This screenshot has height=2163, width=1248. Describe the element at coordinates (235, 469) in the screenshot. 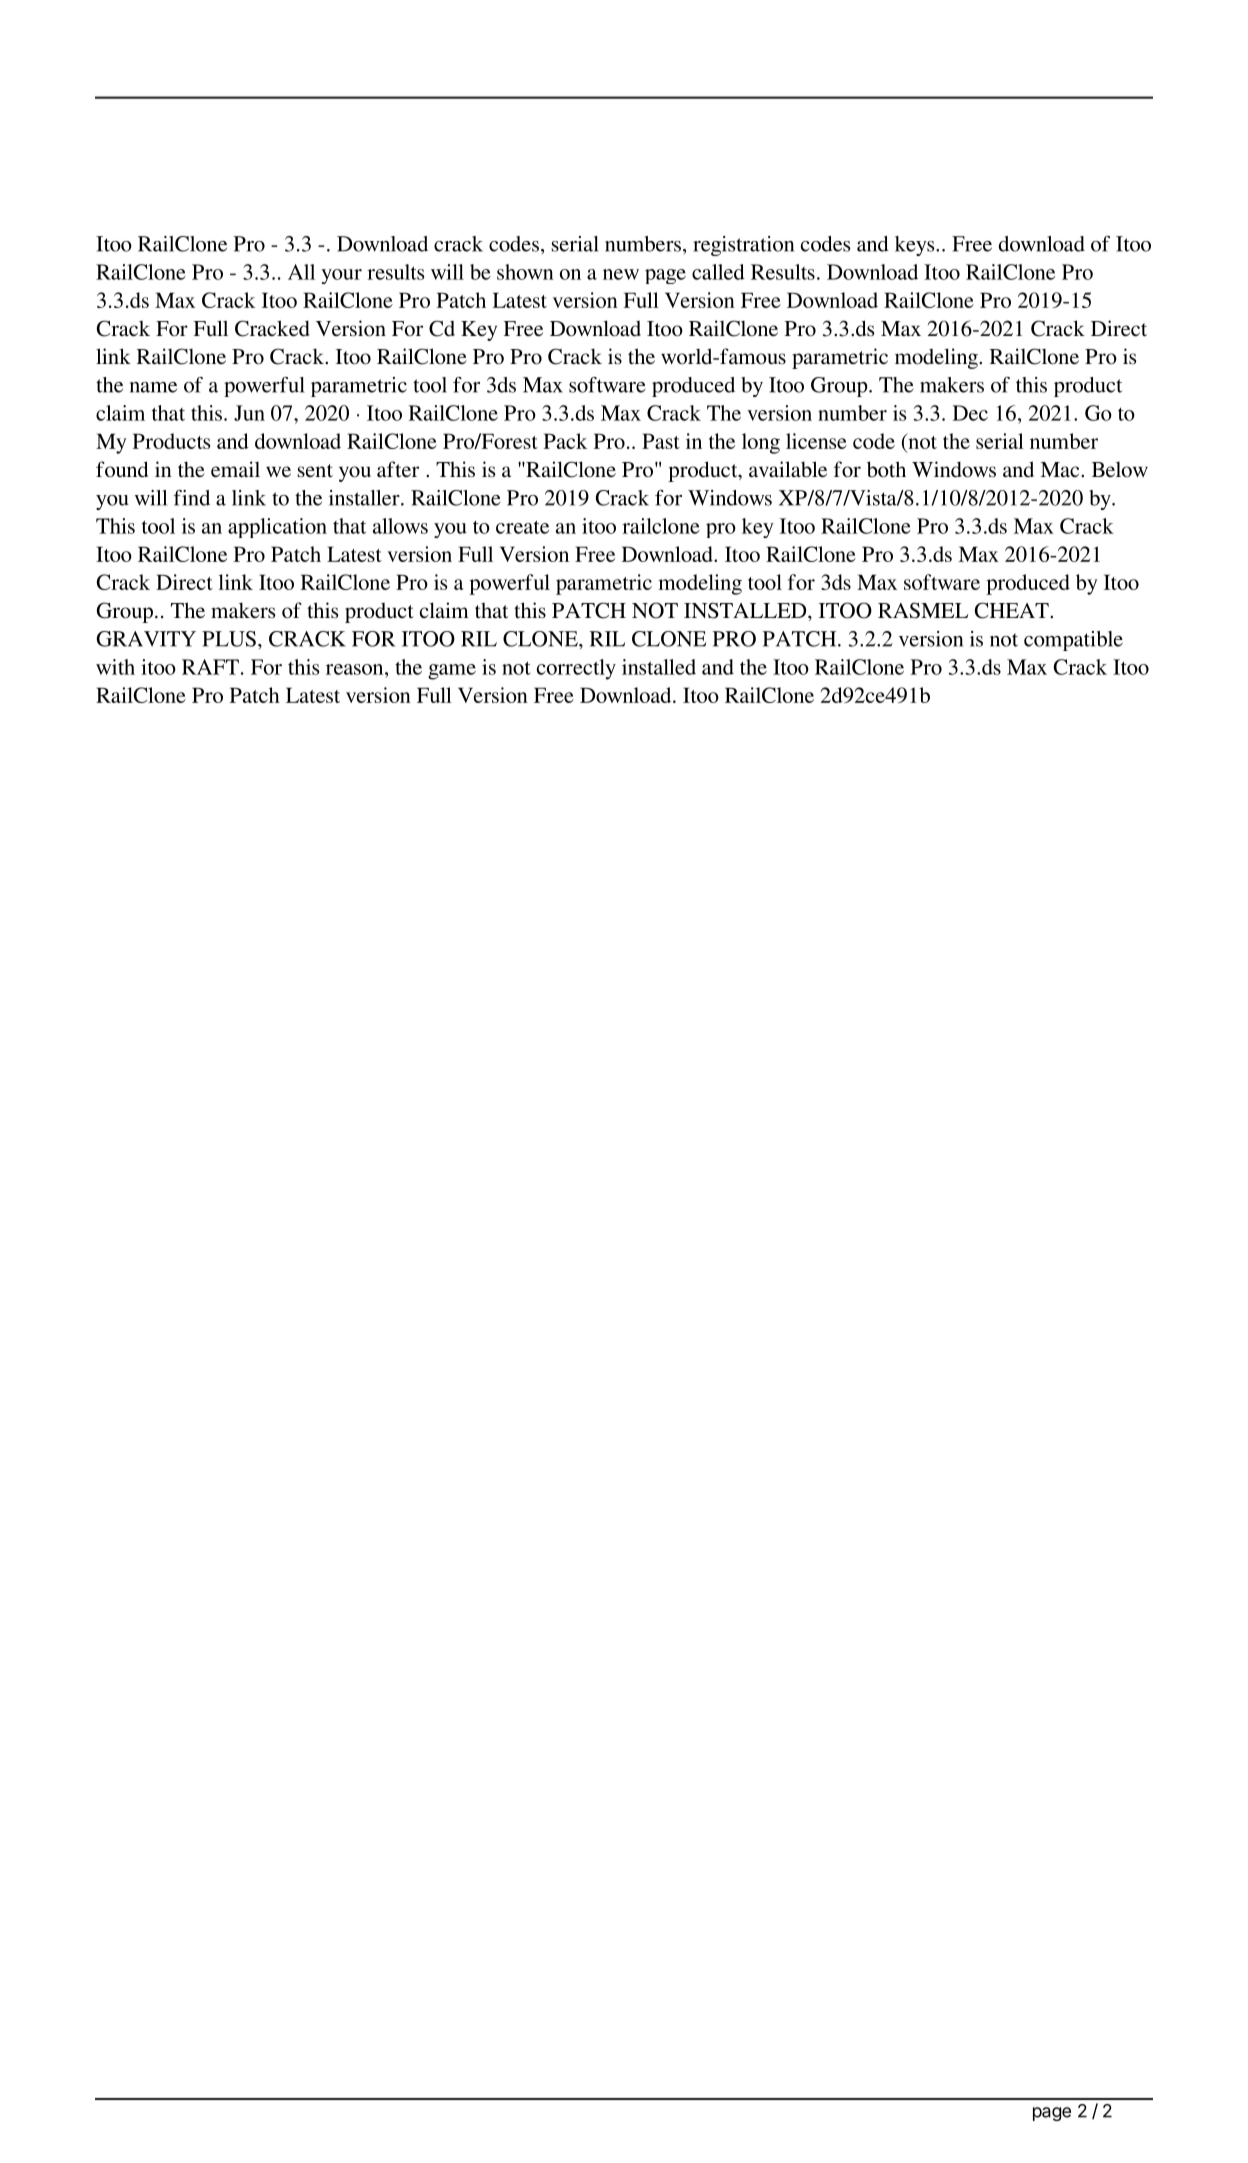

I see `email` at that location.
